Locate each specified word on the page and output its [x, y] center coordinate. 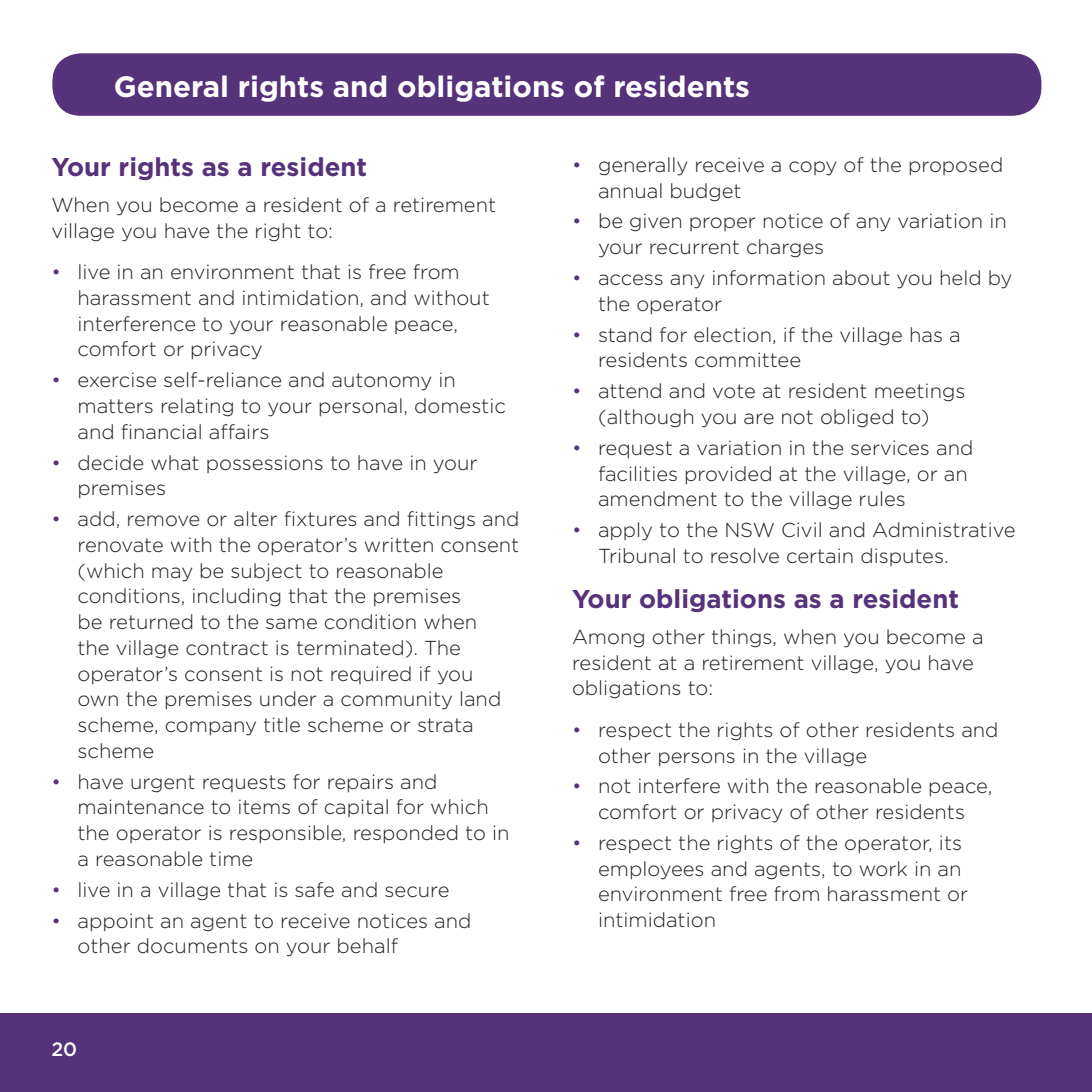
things [743, 638]
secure [417, 892]
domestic [460, 406]
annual [630, 190]
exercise [117, 379]
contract [227, 648]
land [480, 698]
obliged [857, 418]
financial [161, 432]
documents [192, 946]
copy [812, 168]
